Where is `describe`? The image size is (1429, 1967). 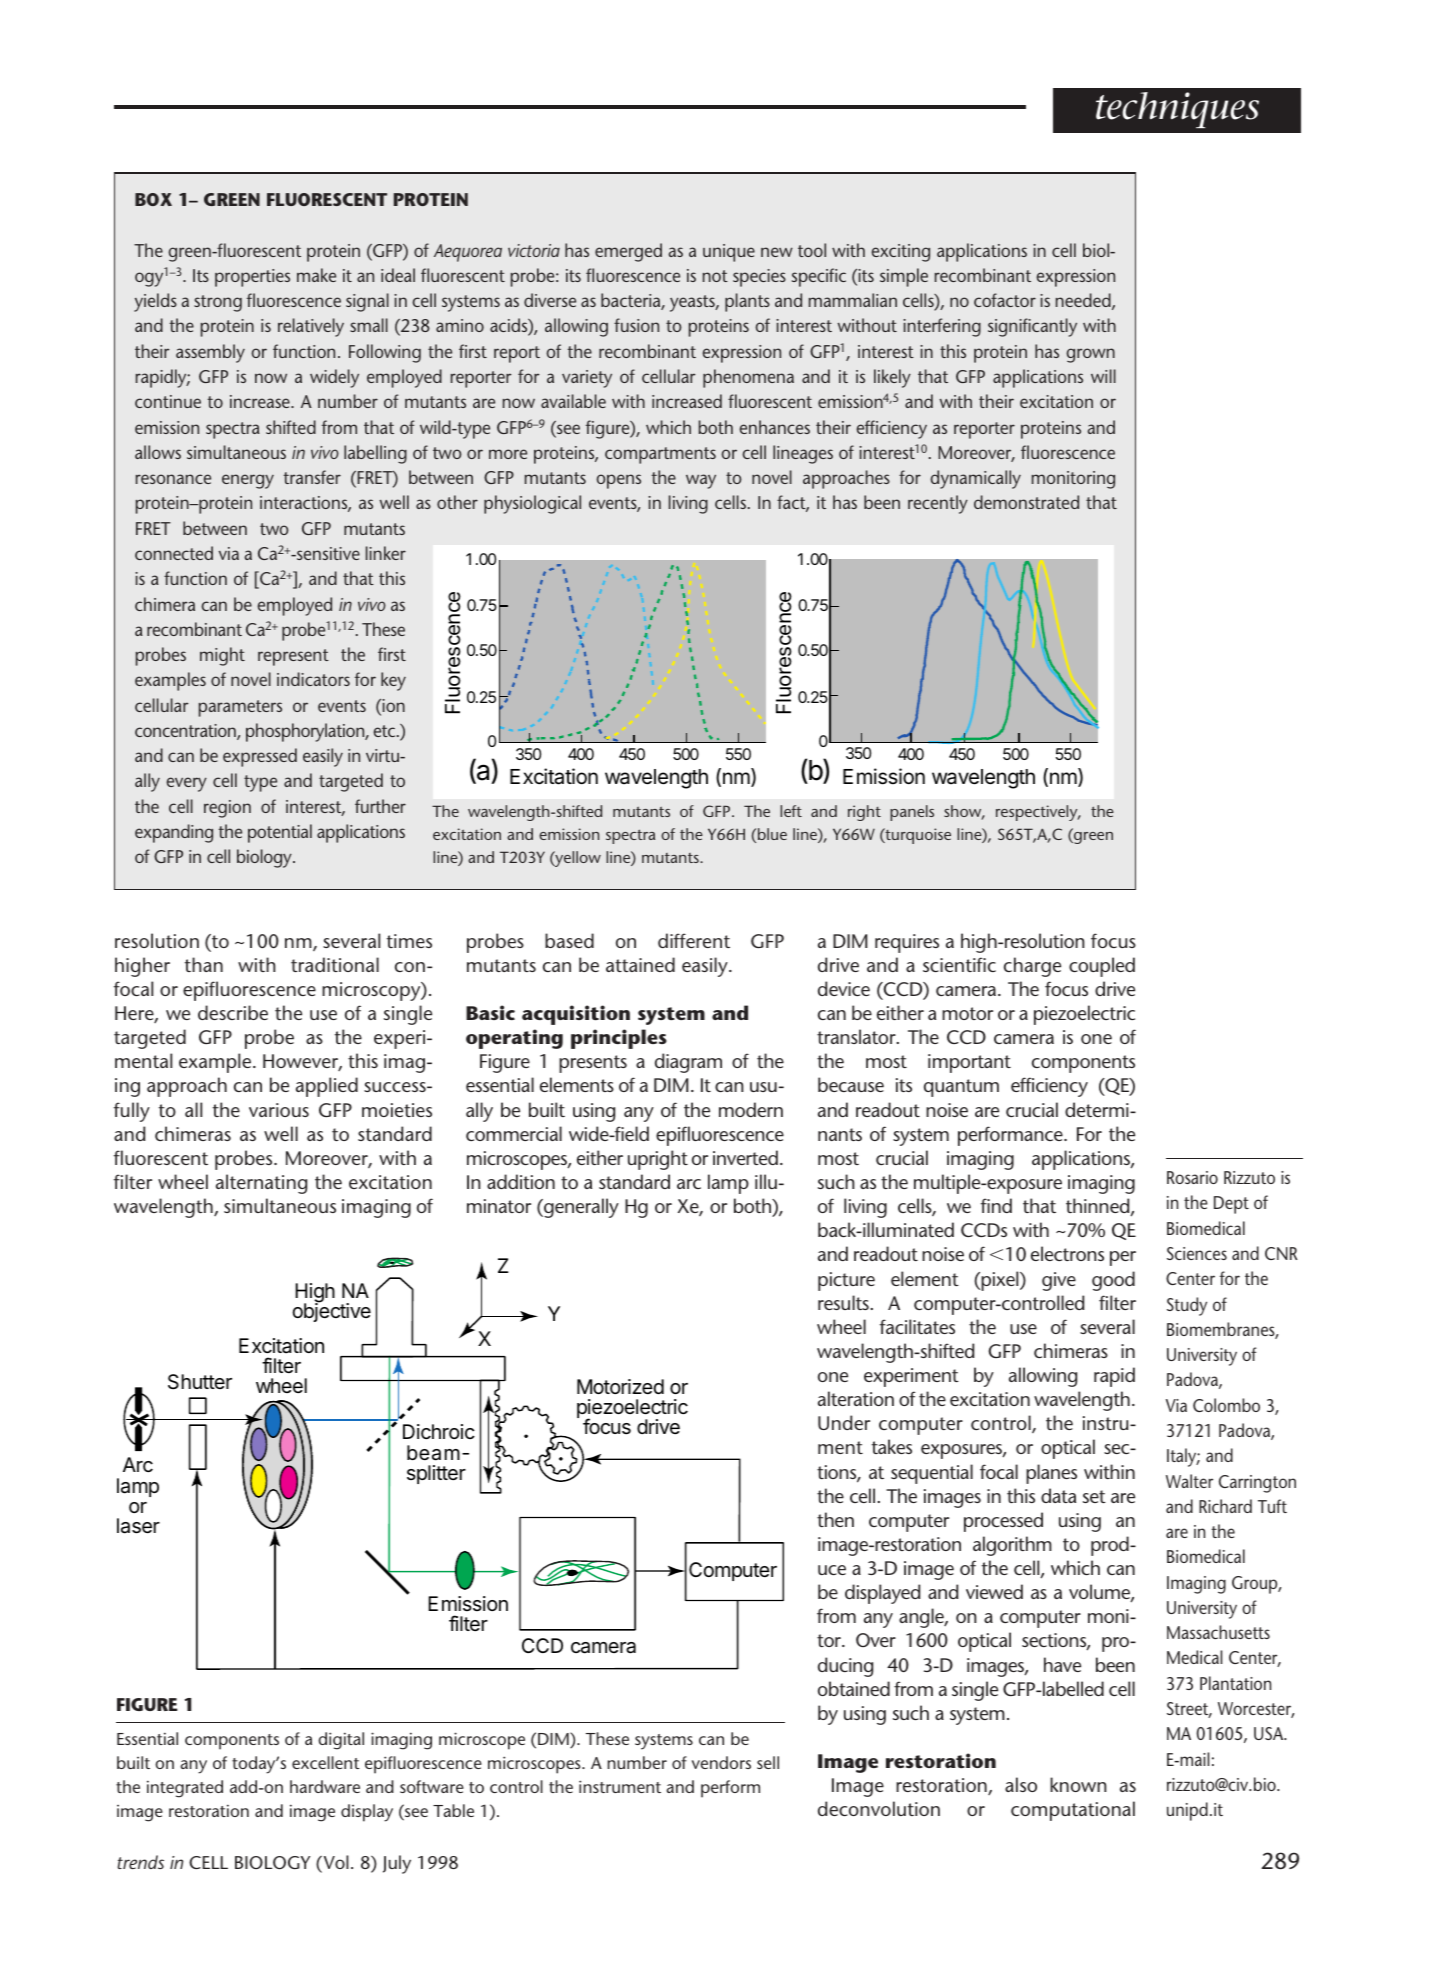 describe is located at coordinates (233, 1012).
